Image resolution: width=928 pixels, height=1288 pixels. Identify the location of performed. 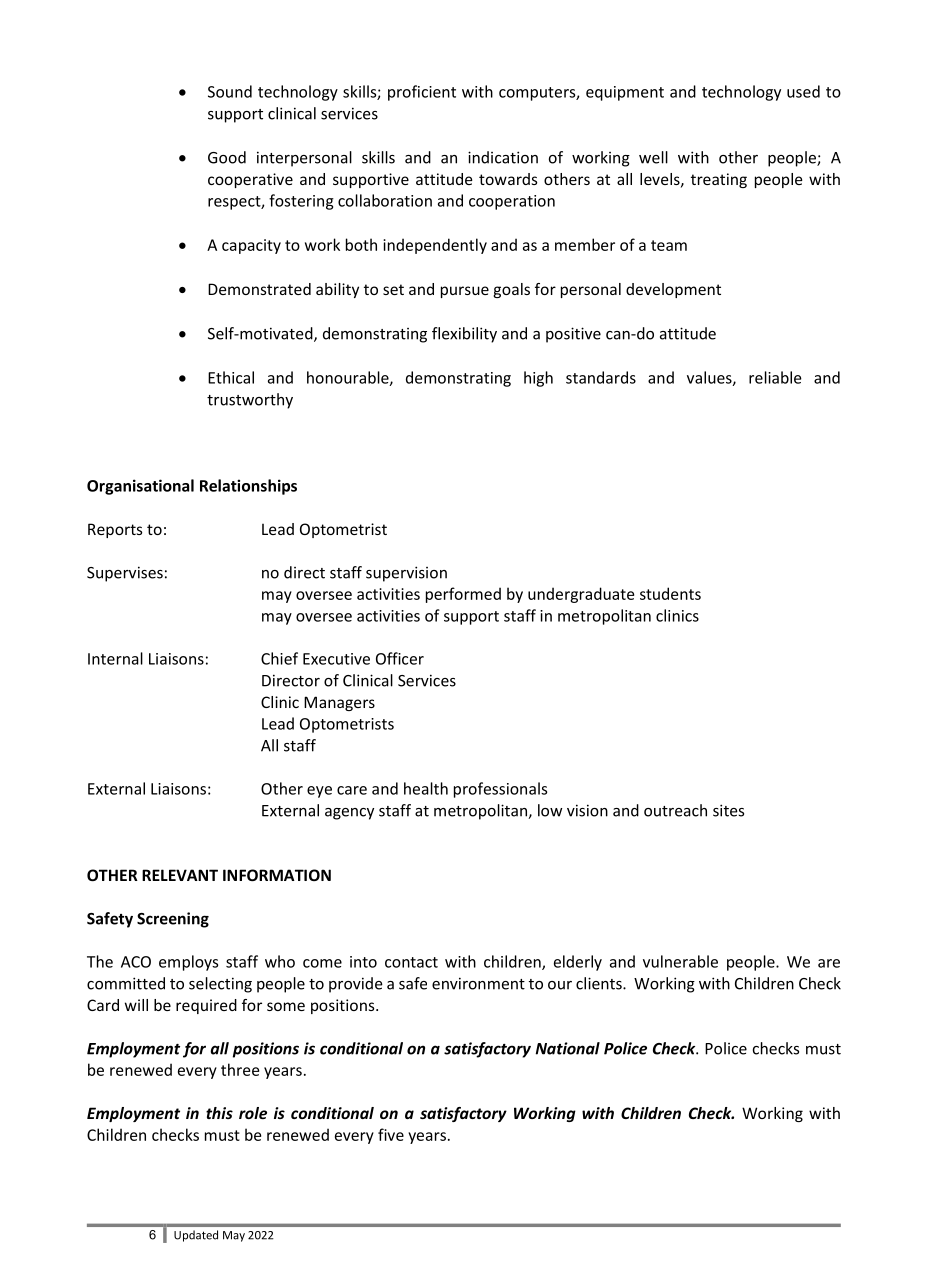
(463, 595).
